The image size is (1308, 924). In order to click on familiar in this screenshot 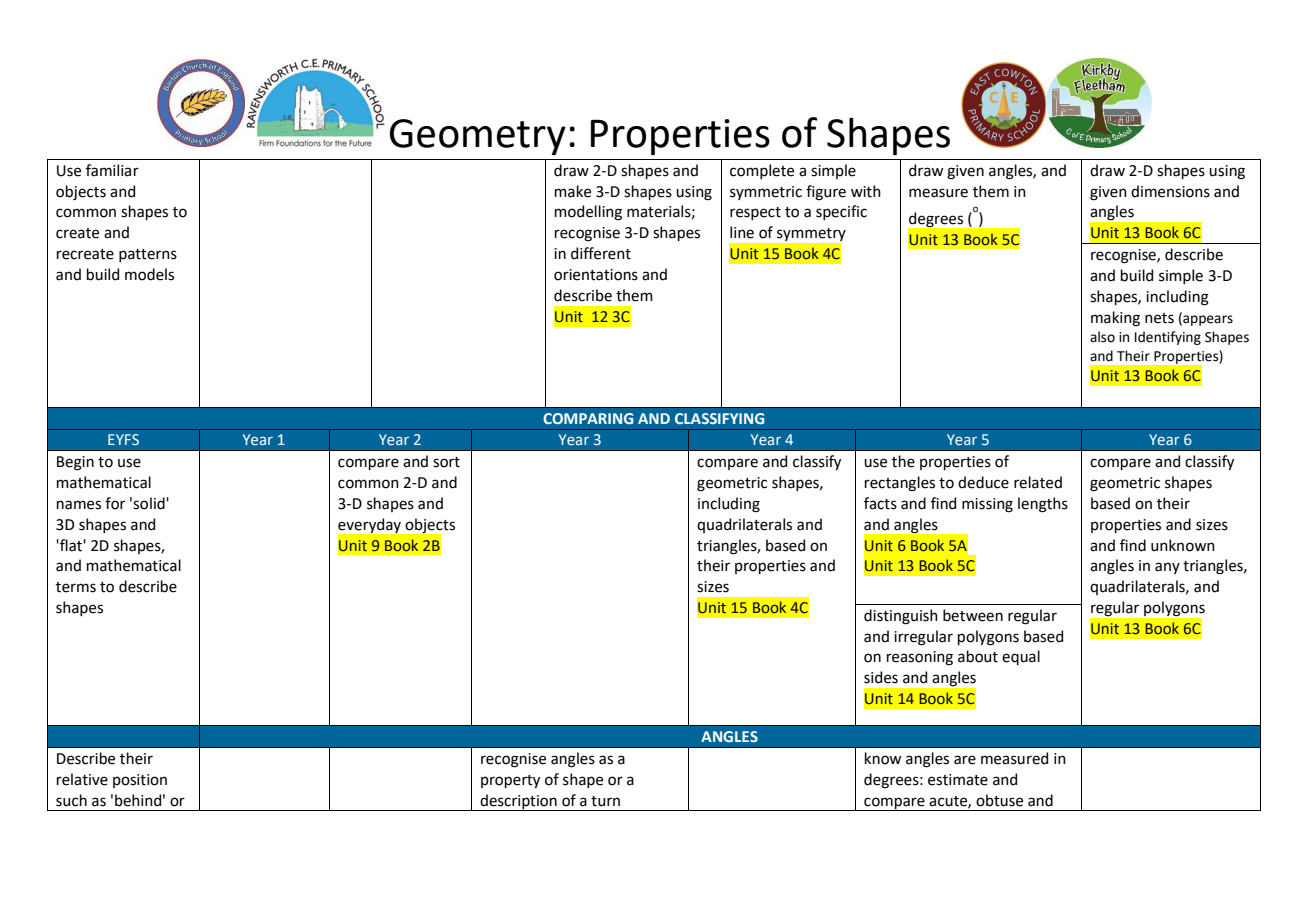, I will do `click(112, 170)`.
